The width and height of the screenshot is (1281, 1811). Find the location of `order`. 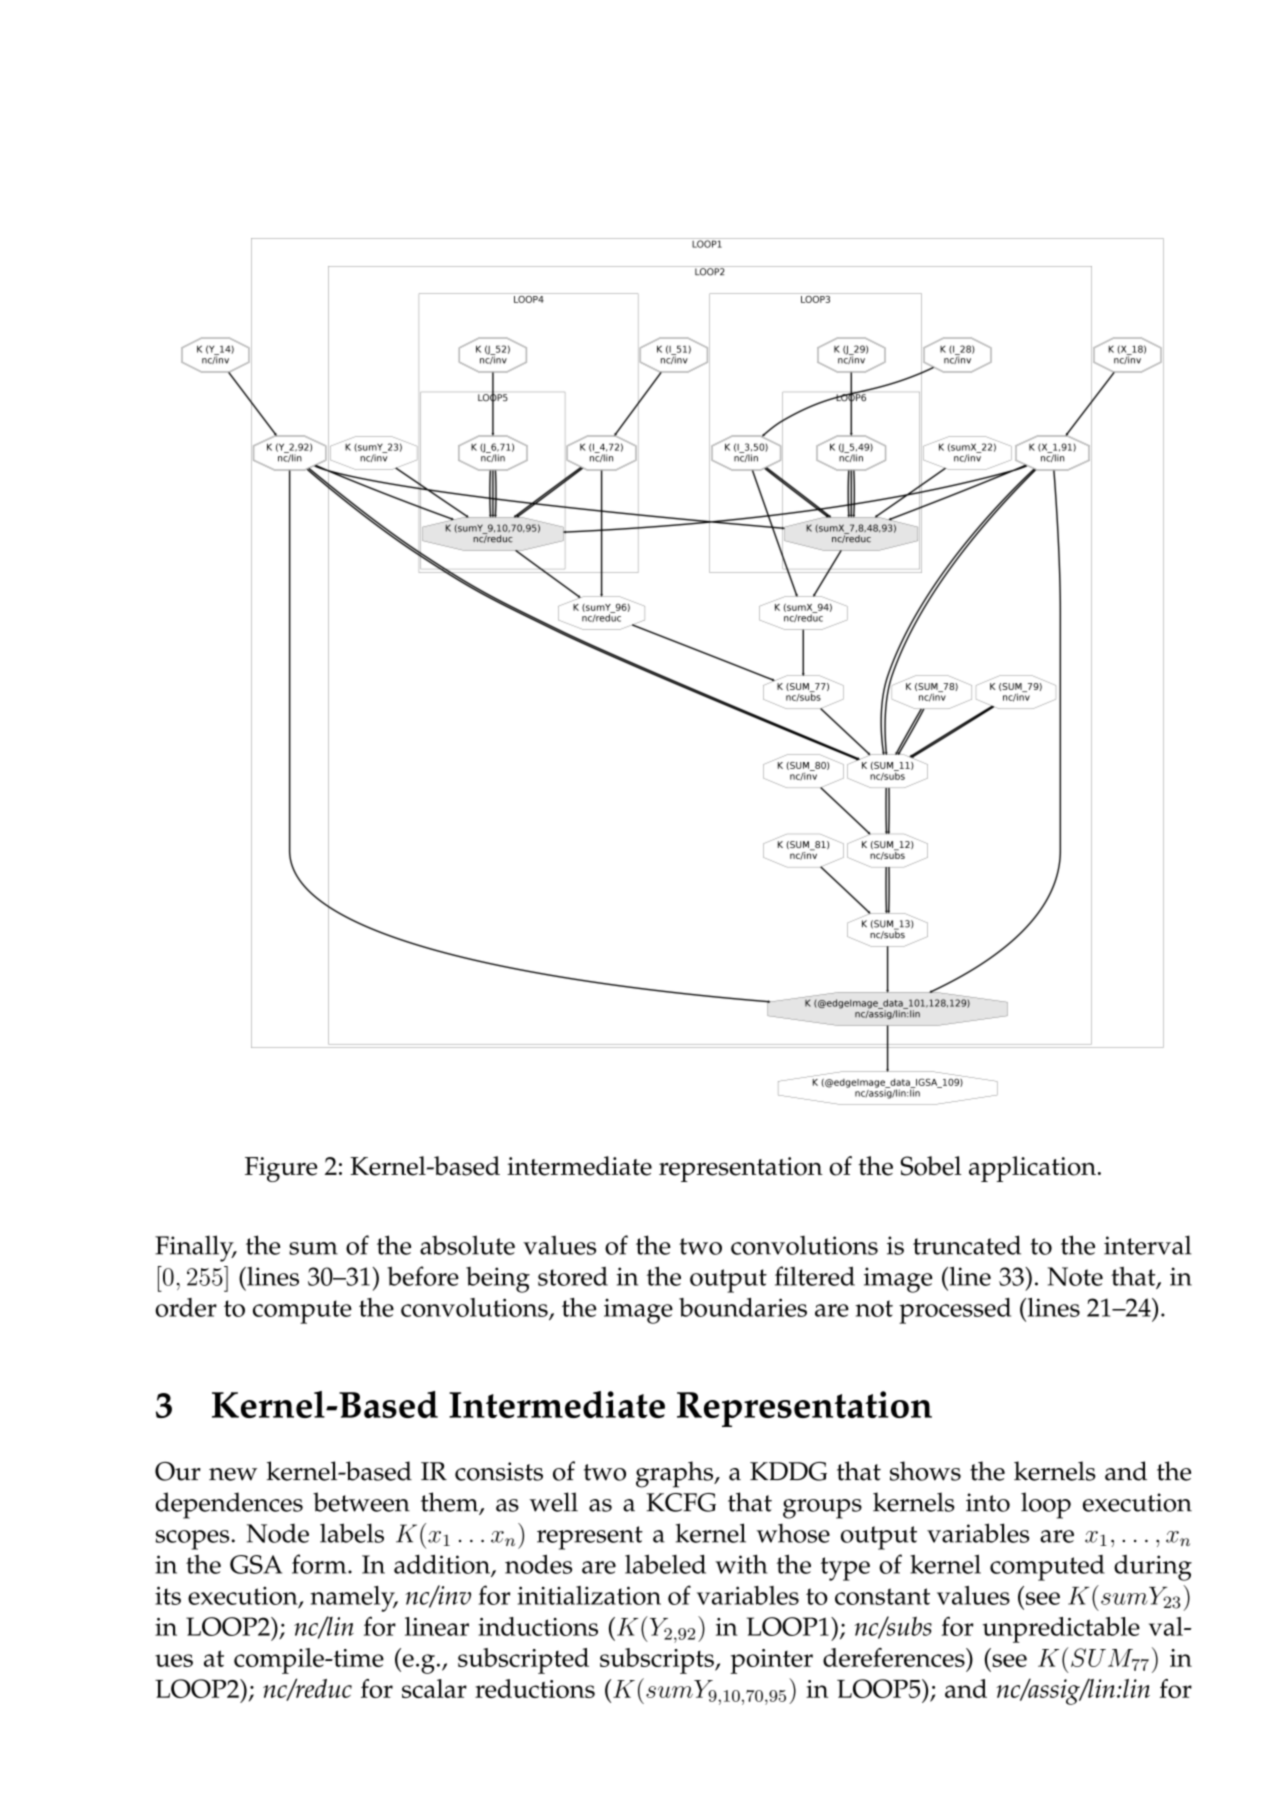

order is located at coordinates (186, 1307).
